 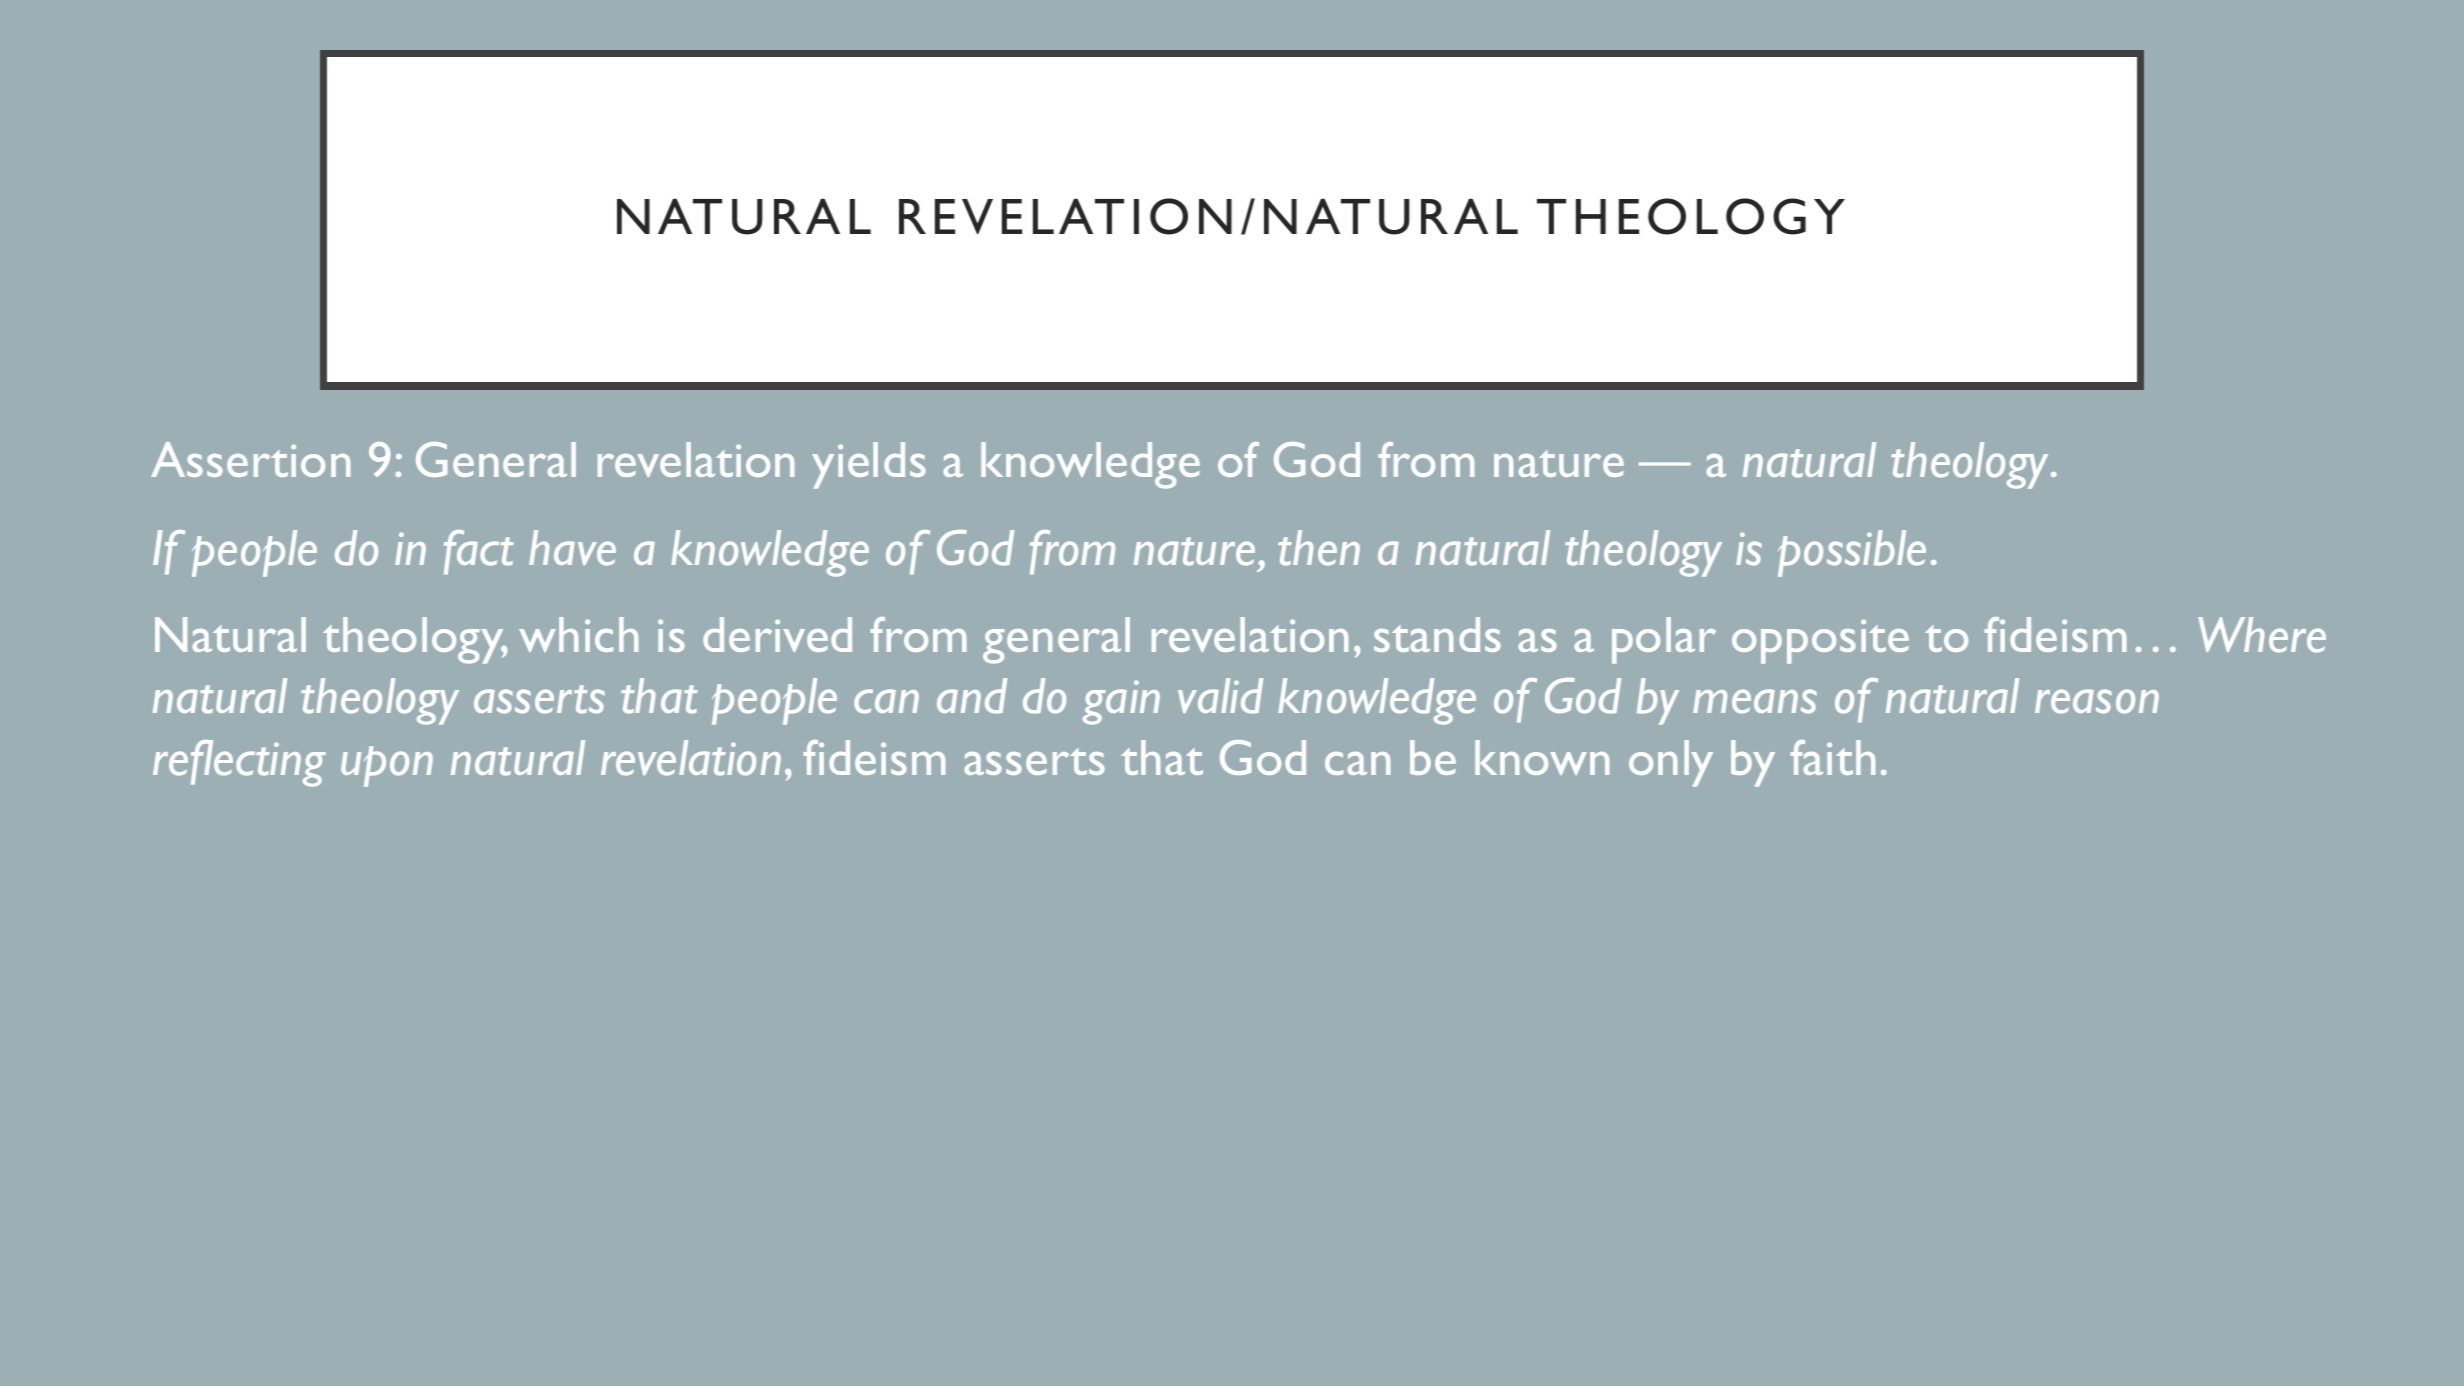 I want to click on Assertion, so click(x=250, y=459).
